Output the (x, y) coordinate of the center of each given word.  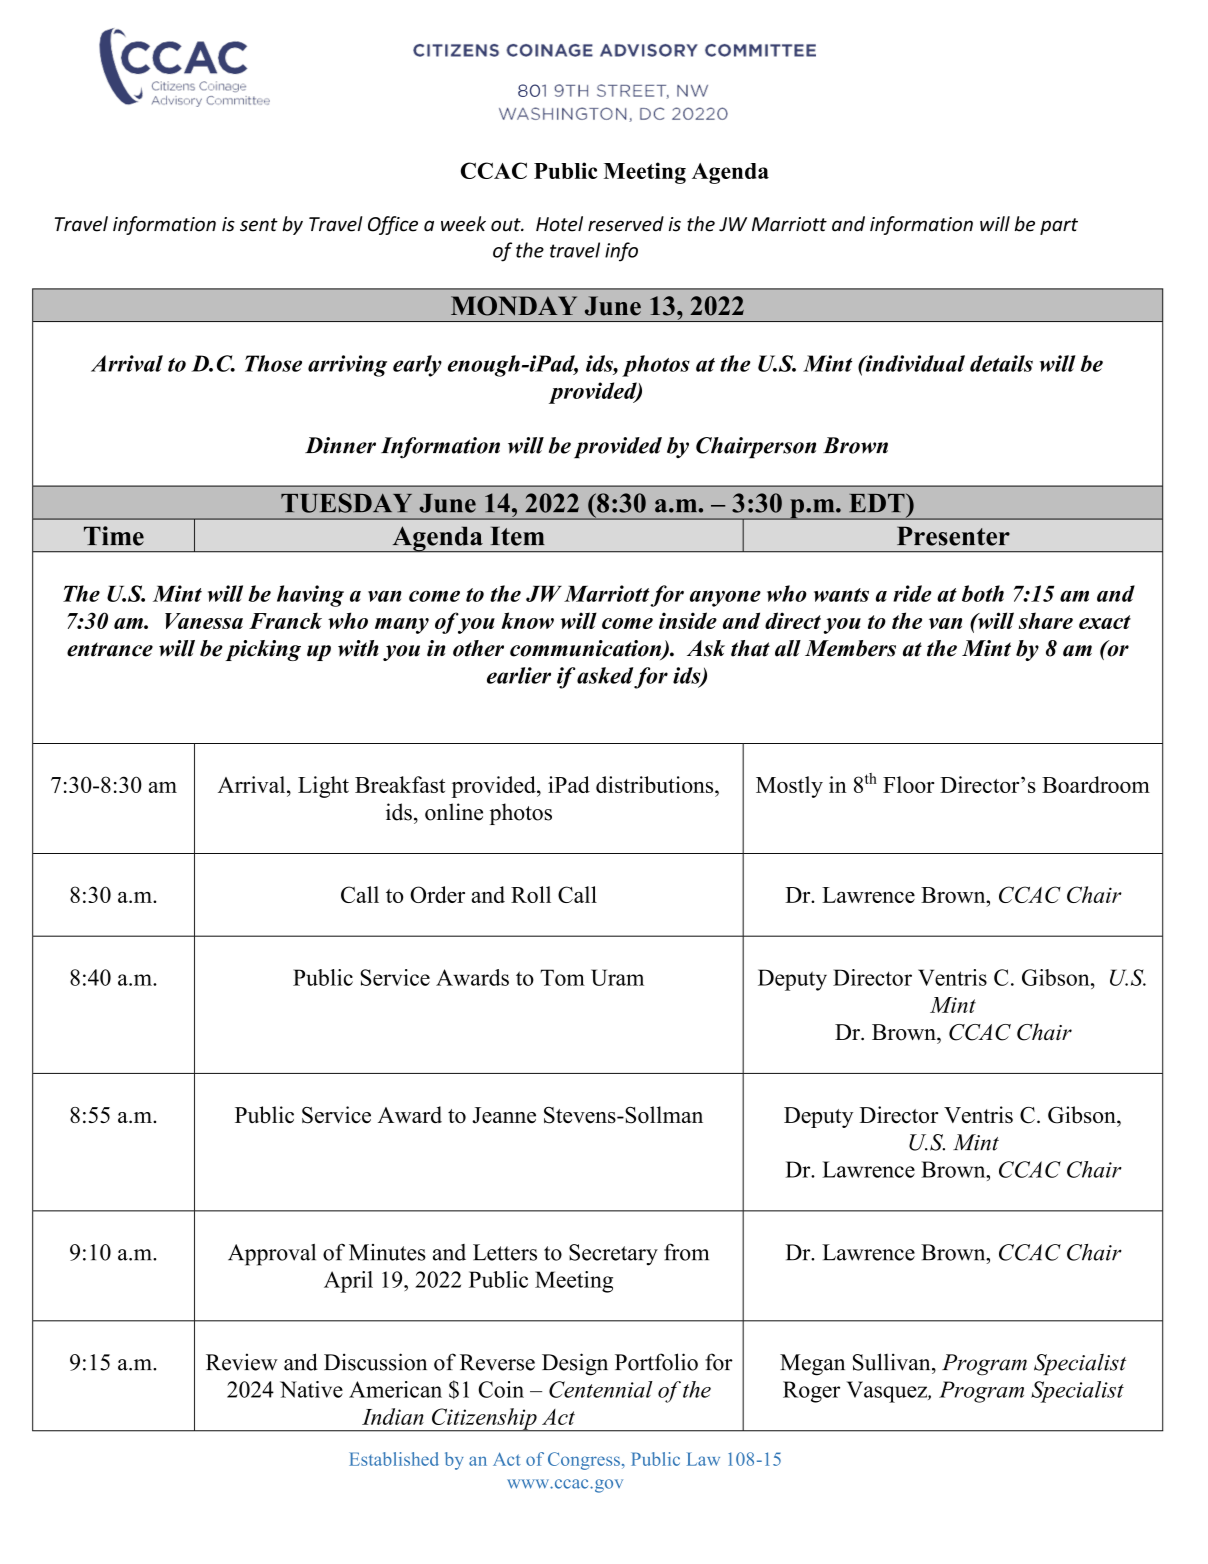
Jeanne (504, 1115)
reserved (626, 224)
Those (273, 363)
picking (263, 650)
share (1046, 620)
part (1059, 226)
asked (605, 675)
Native (311, 1389)
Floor (908, 784)
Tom (562, 977)
